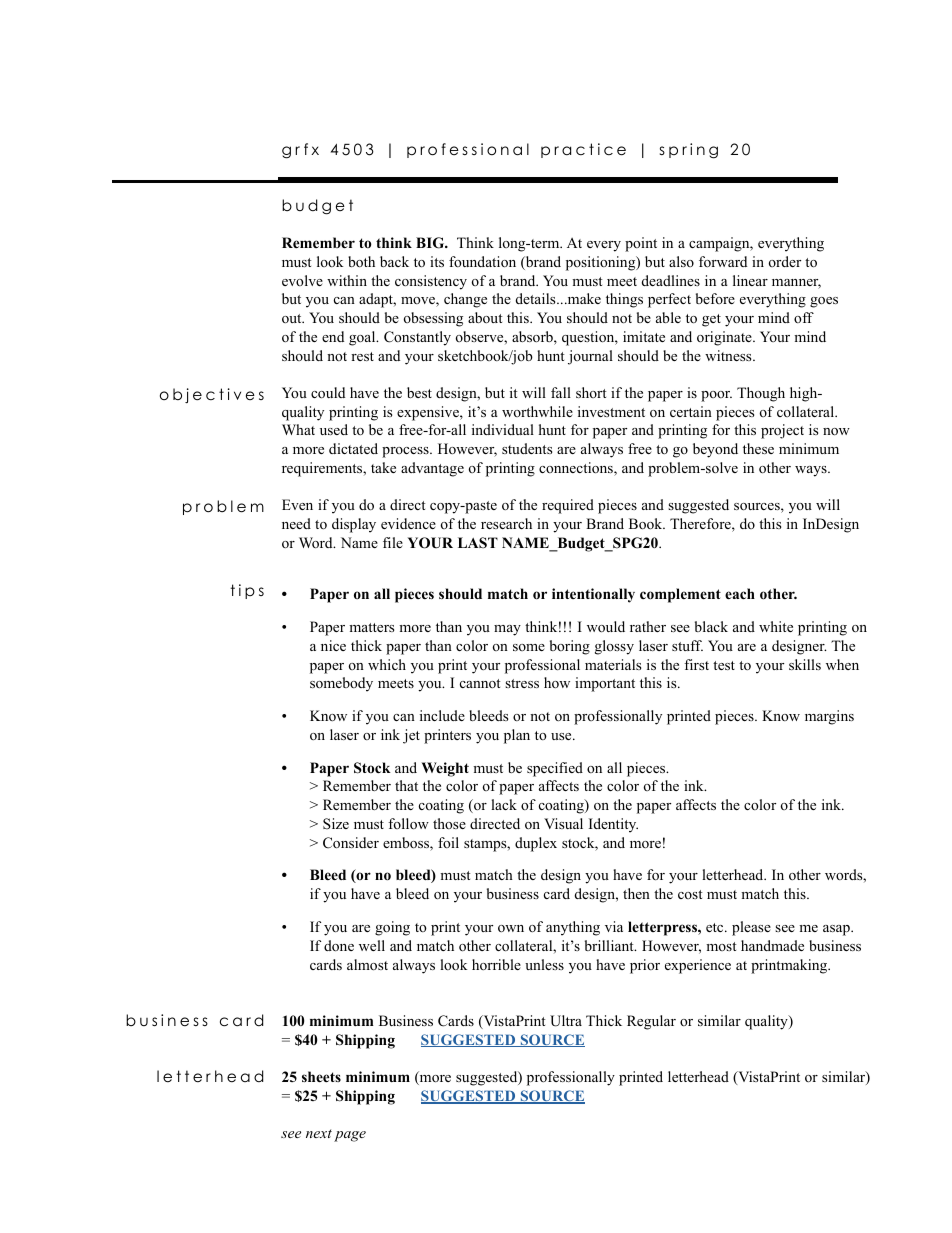 The image size is (952, 1233). I want to click on spring, so click(689, 151).
